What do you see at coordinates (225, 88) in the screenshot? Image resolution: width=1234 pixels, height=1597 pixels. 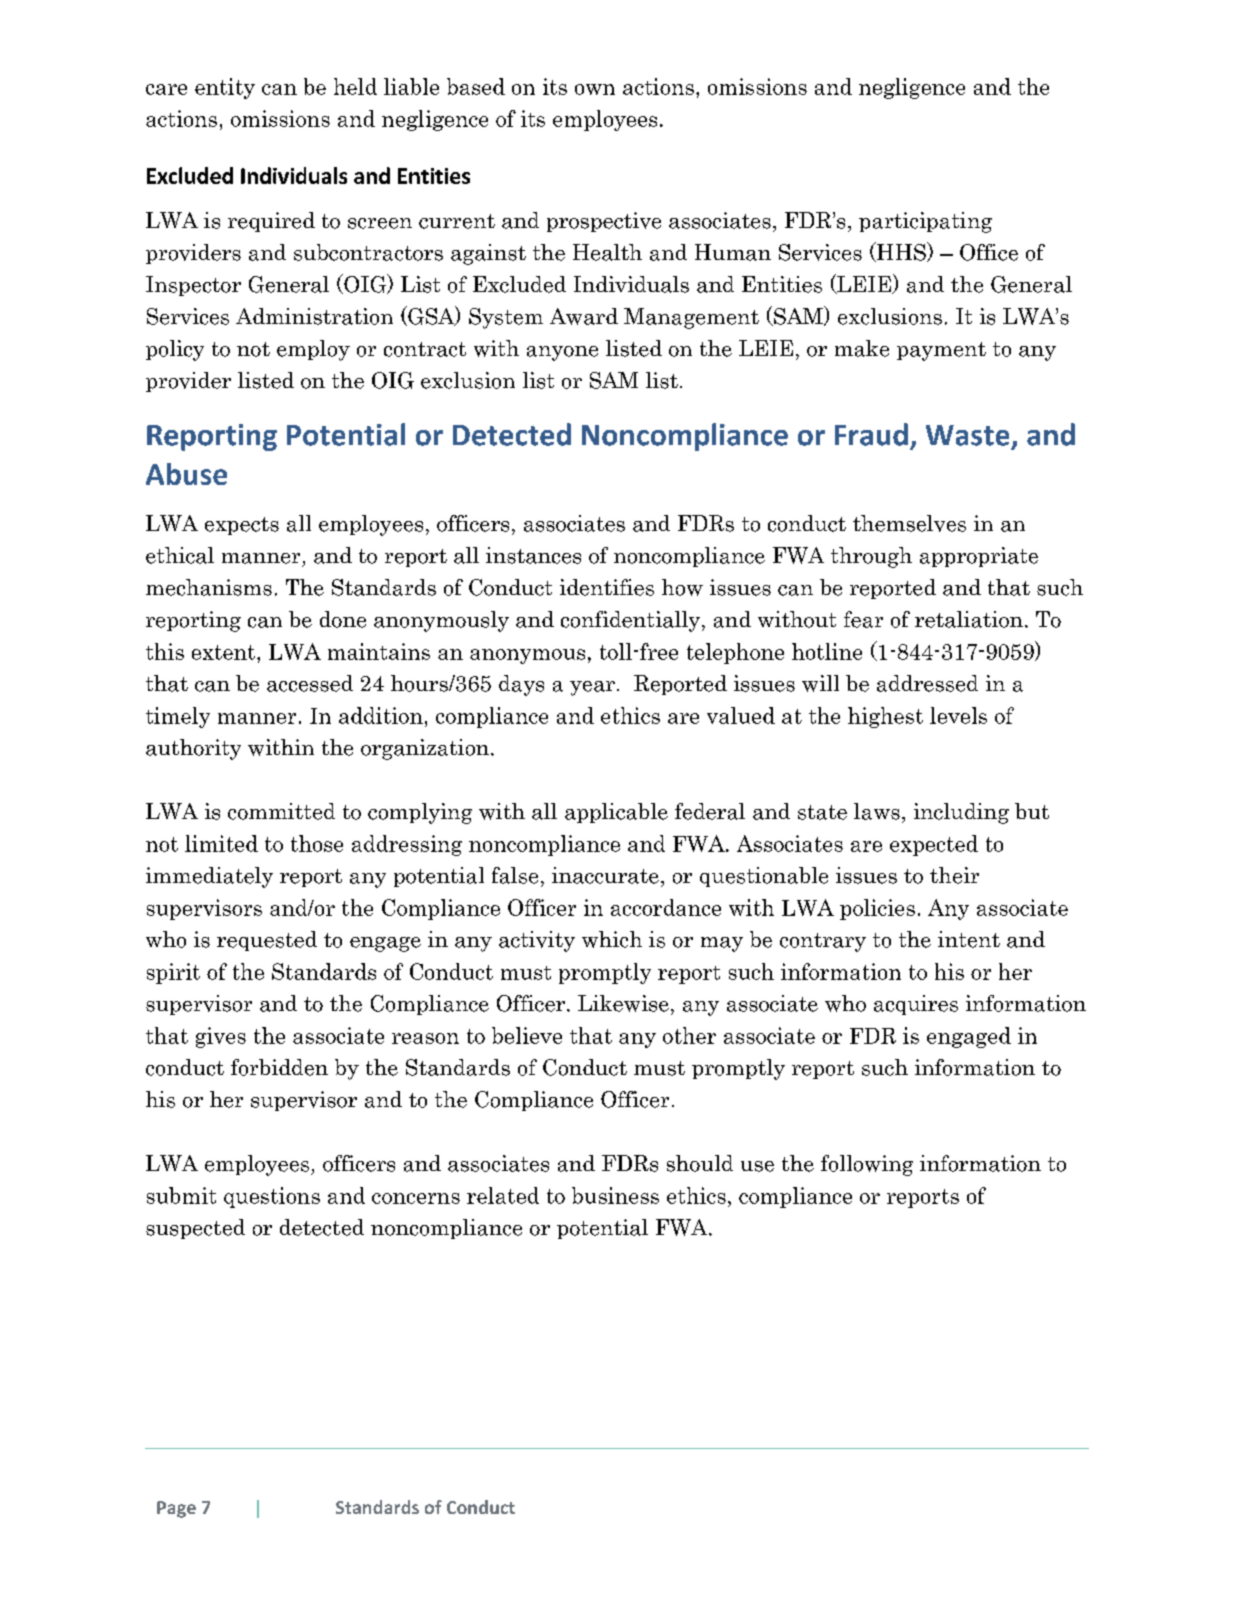 I see `entity` at bounding box center [225, 88].
